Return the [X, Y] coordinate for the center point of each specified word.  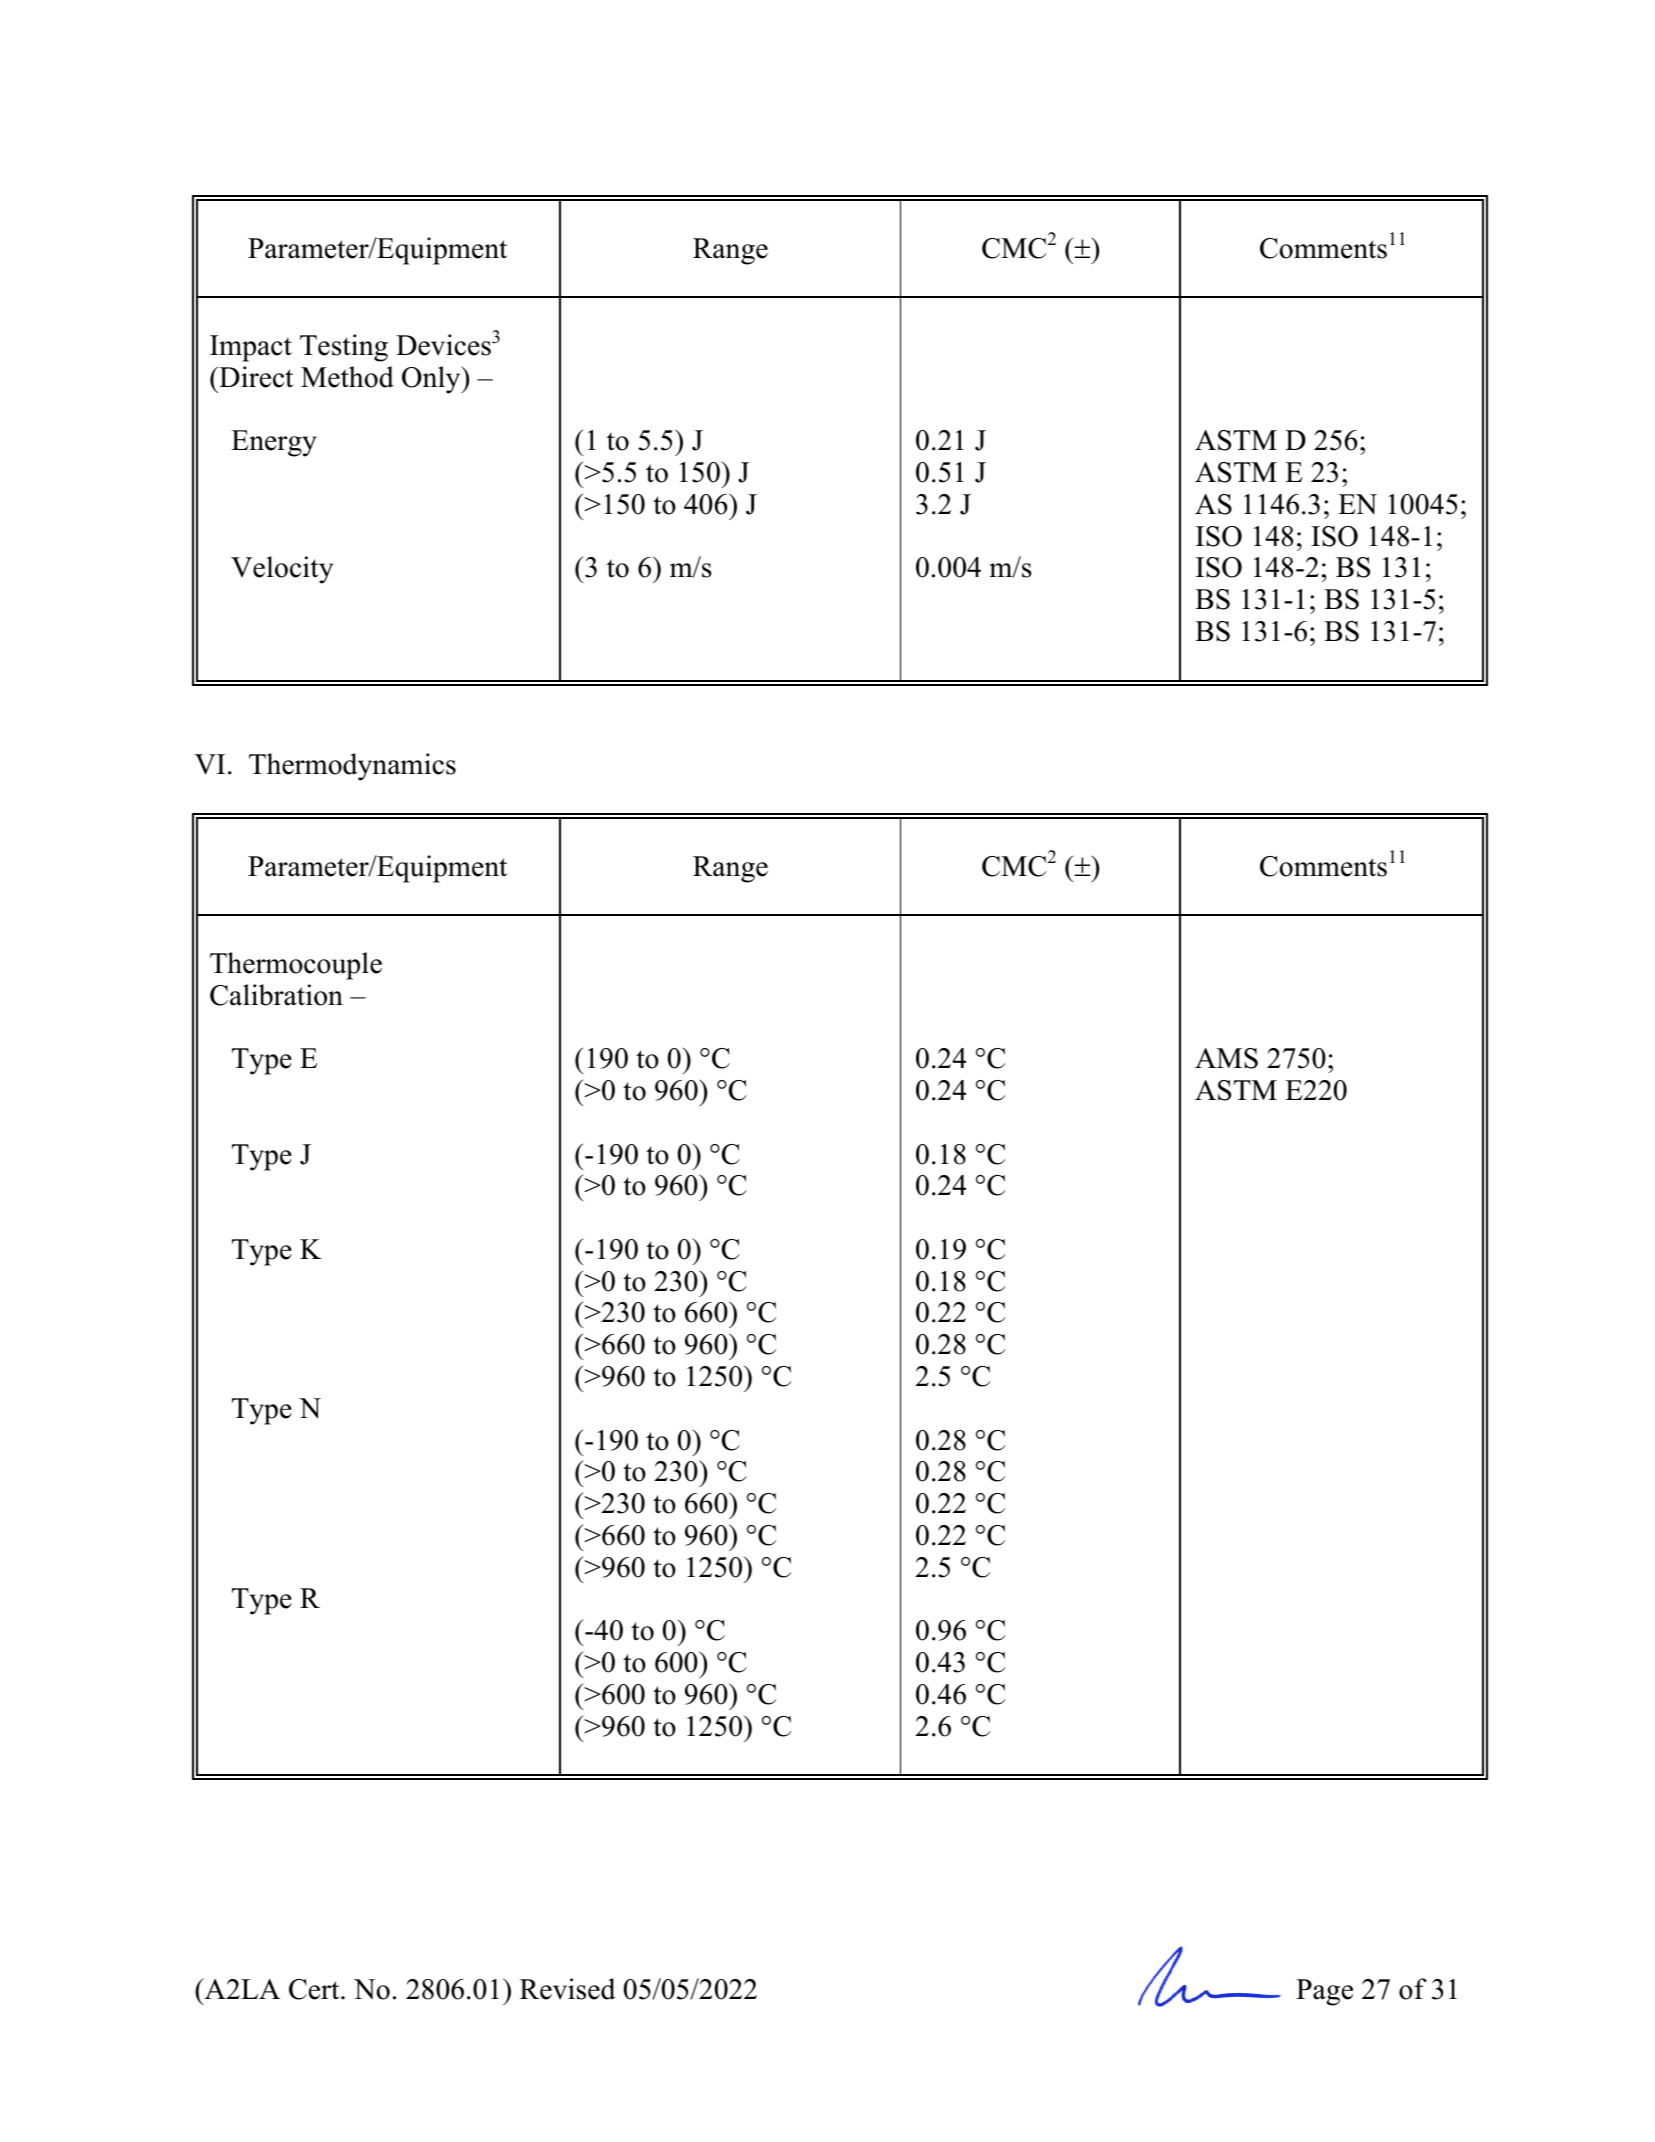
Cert [315, 1989]
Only [432, 380]
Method [347, 377]
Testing [344, 348]
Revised [568, 1989]
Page [1324, 1992]
